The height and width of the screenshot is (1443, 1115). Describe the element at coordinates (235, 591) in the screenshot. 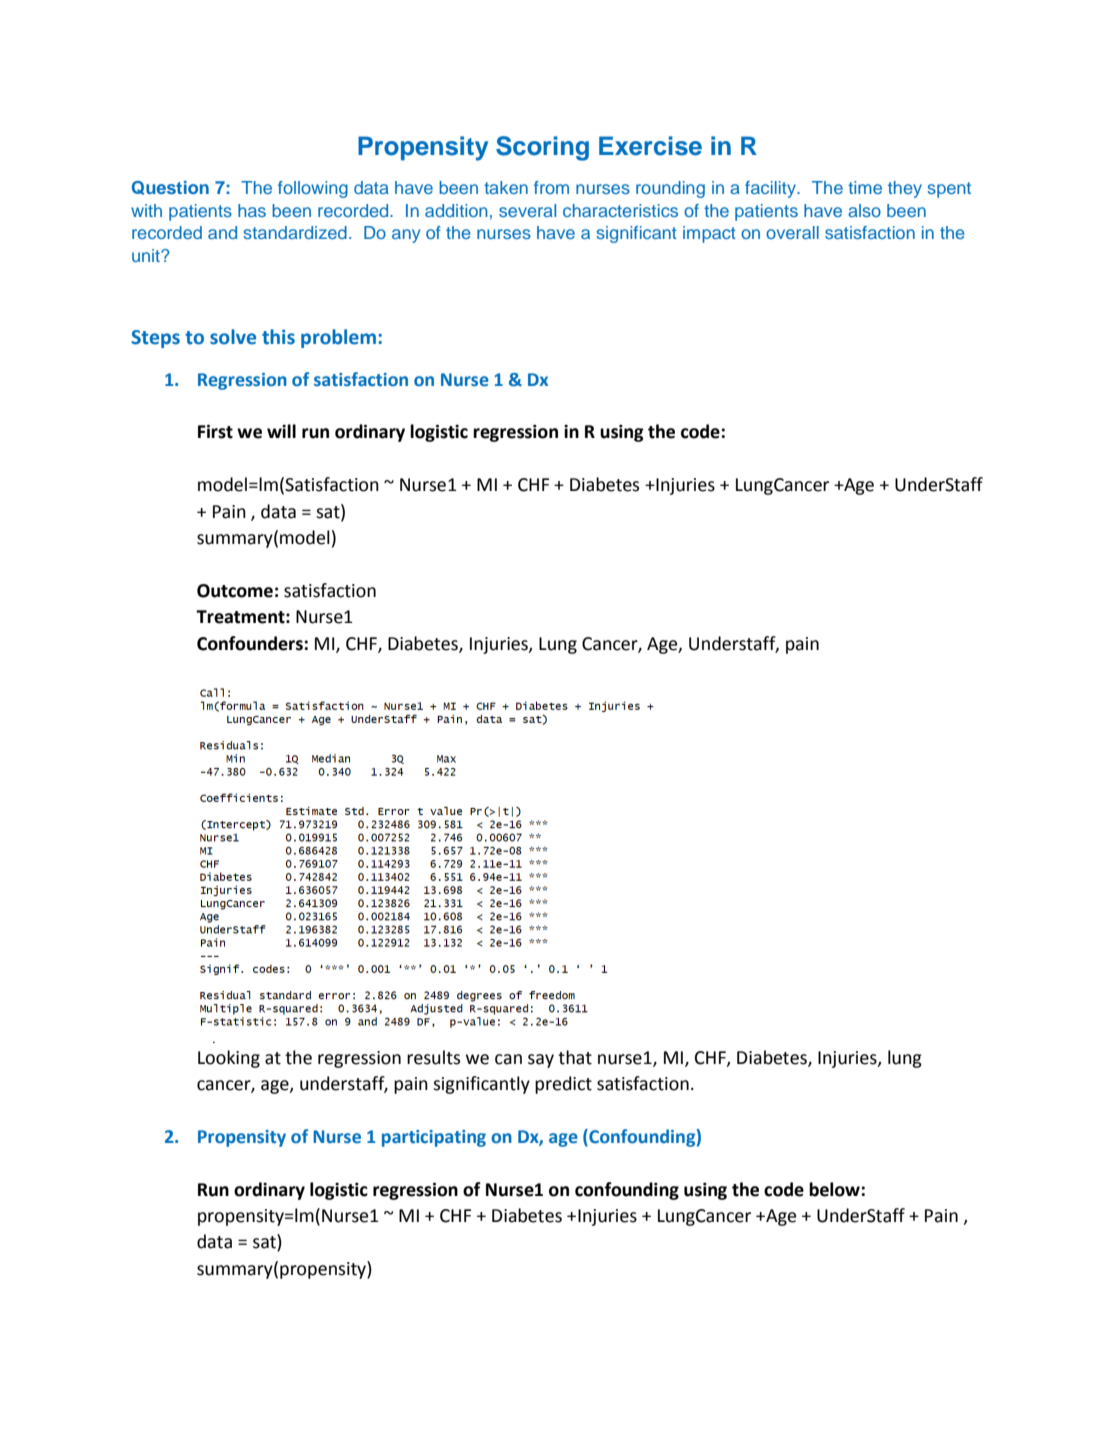

I see `Outcome` at that location.
